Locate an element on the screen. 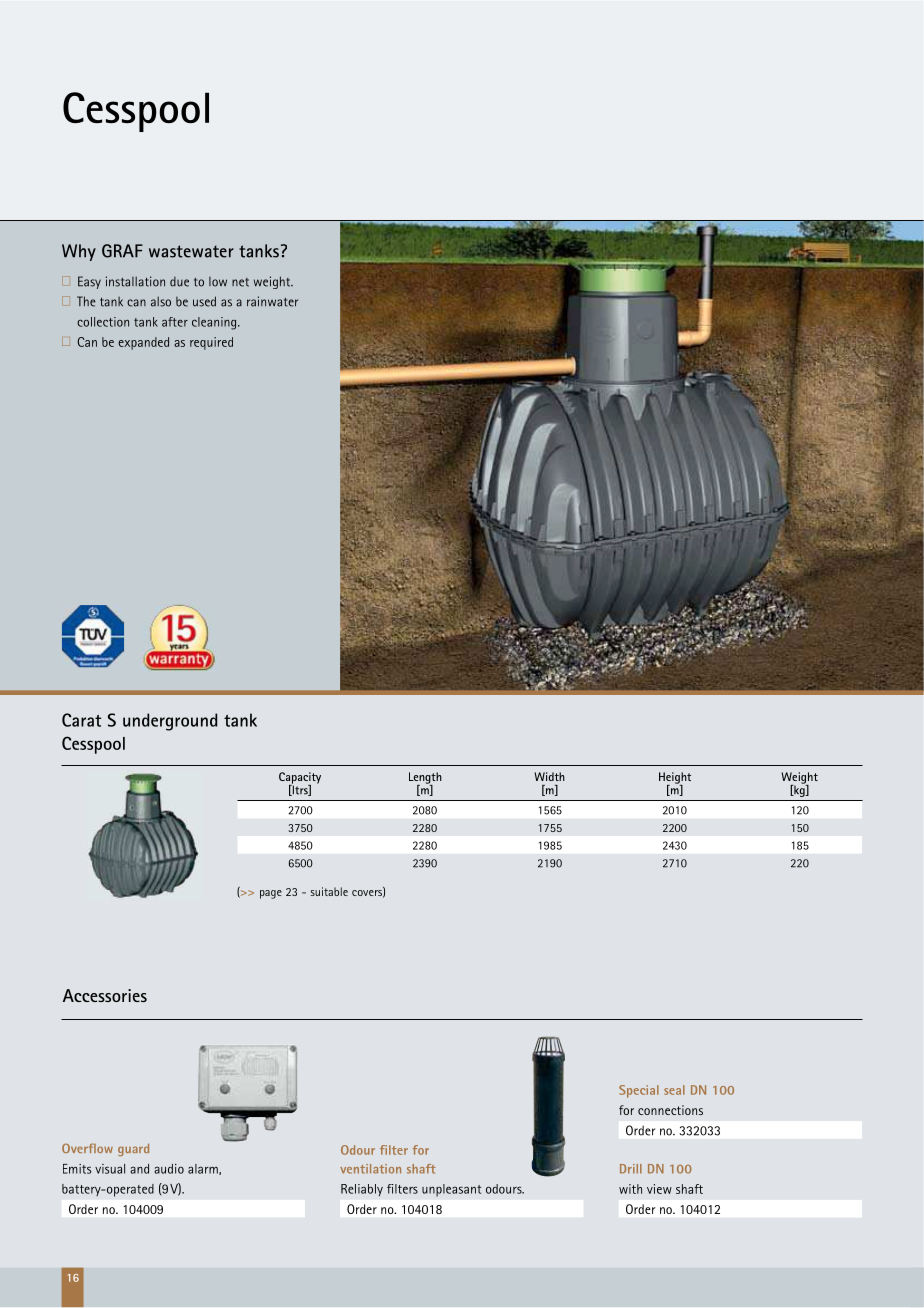 This screenshot has width=924, height=1308. net is located at coordinates (240, 282).
